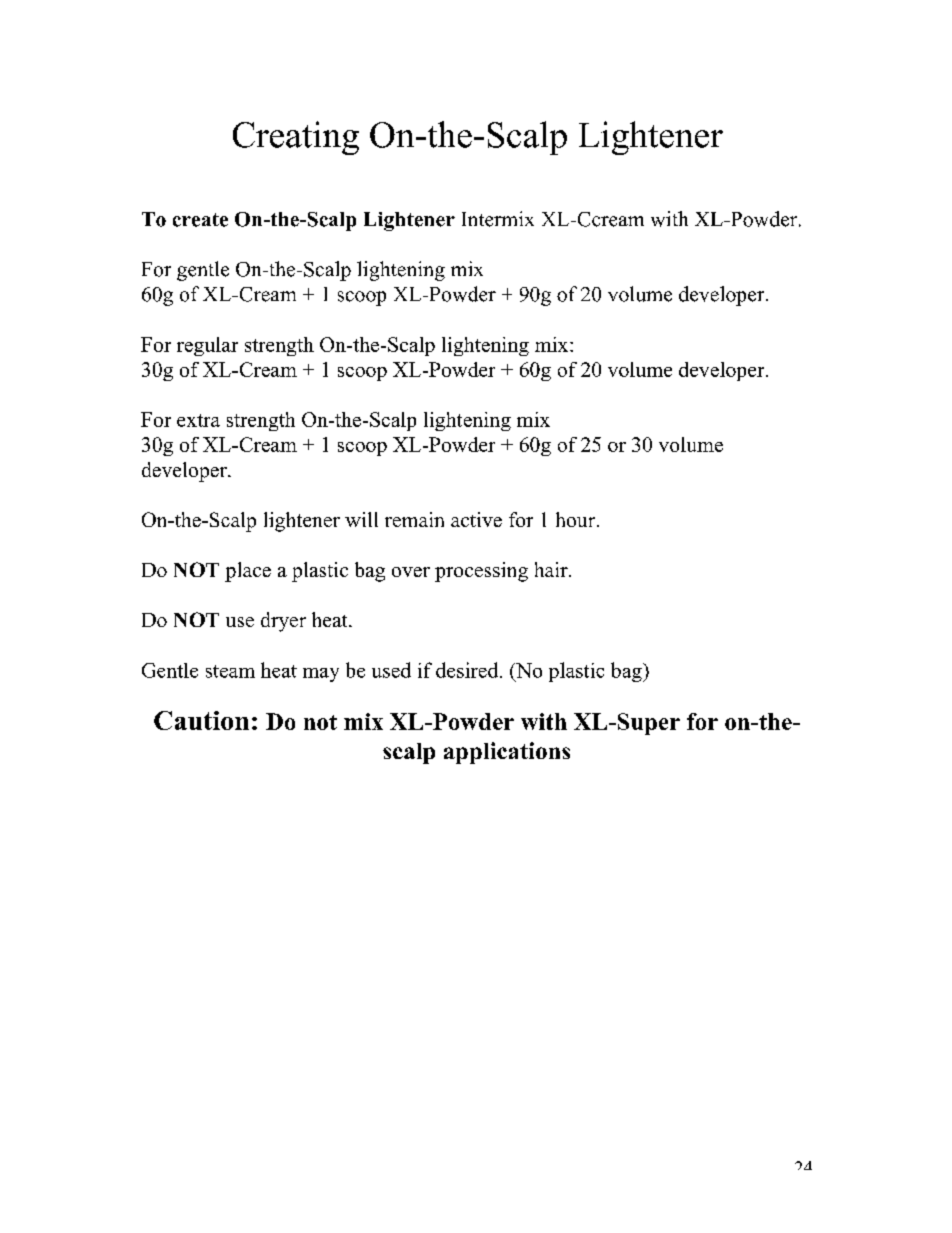 The width and height of the screenshot is (952, 1233). Describe the element at coordinates (207, 346) in the screenshot. I see `regular` at that location.
